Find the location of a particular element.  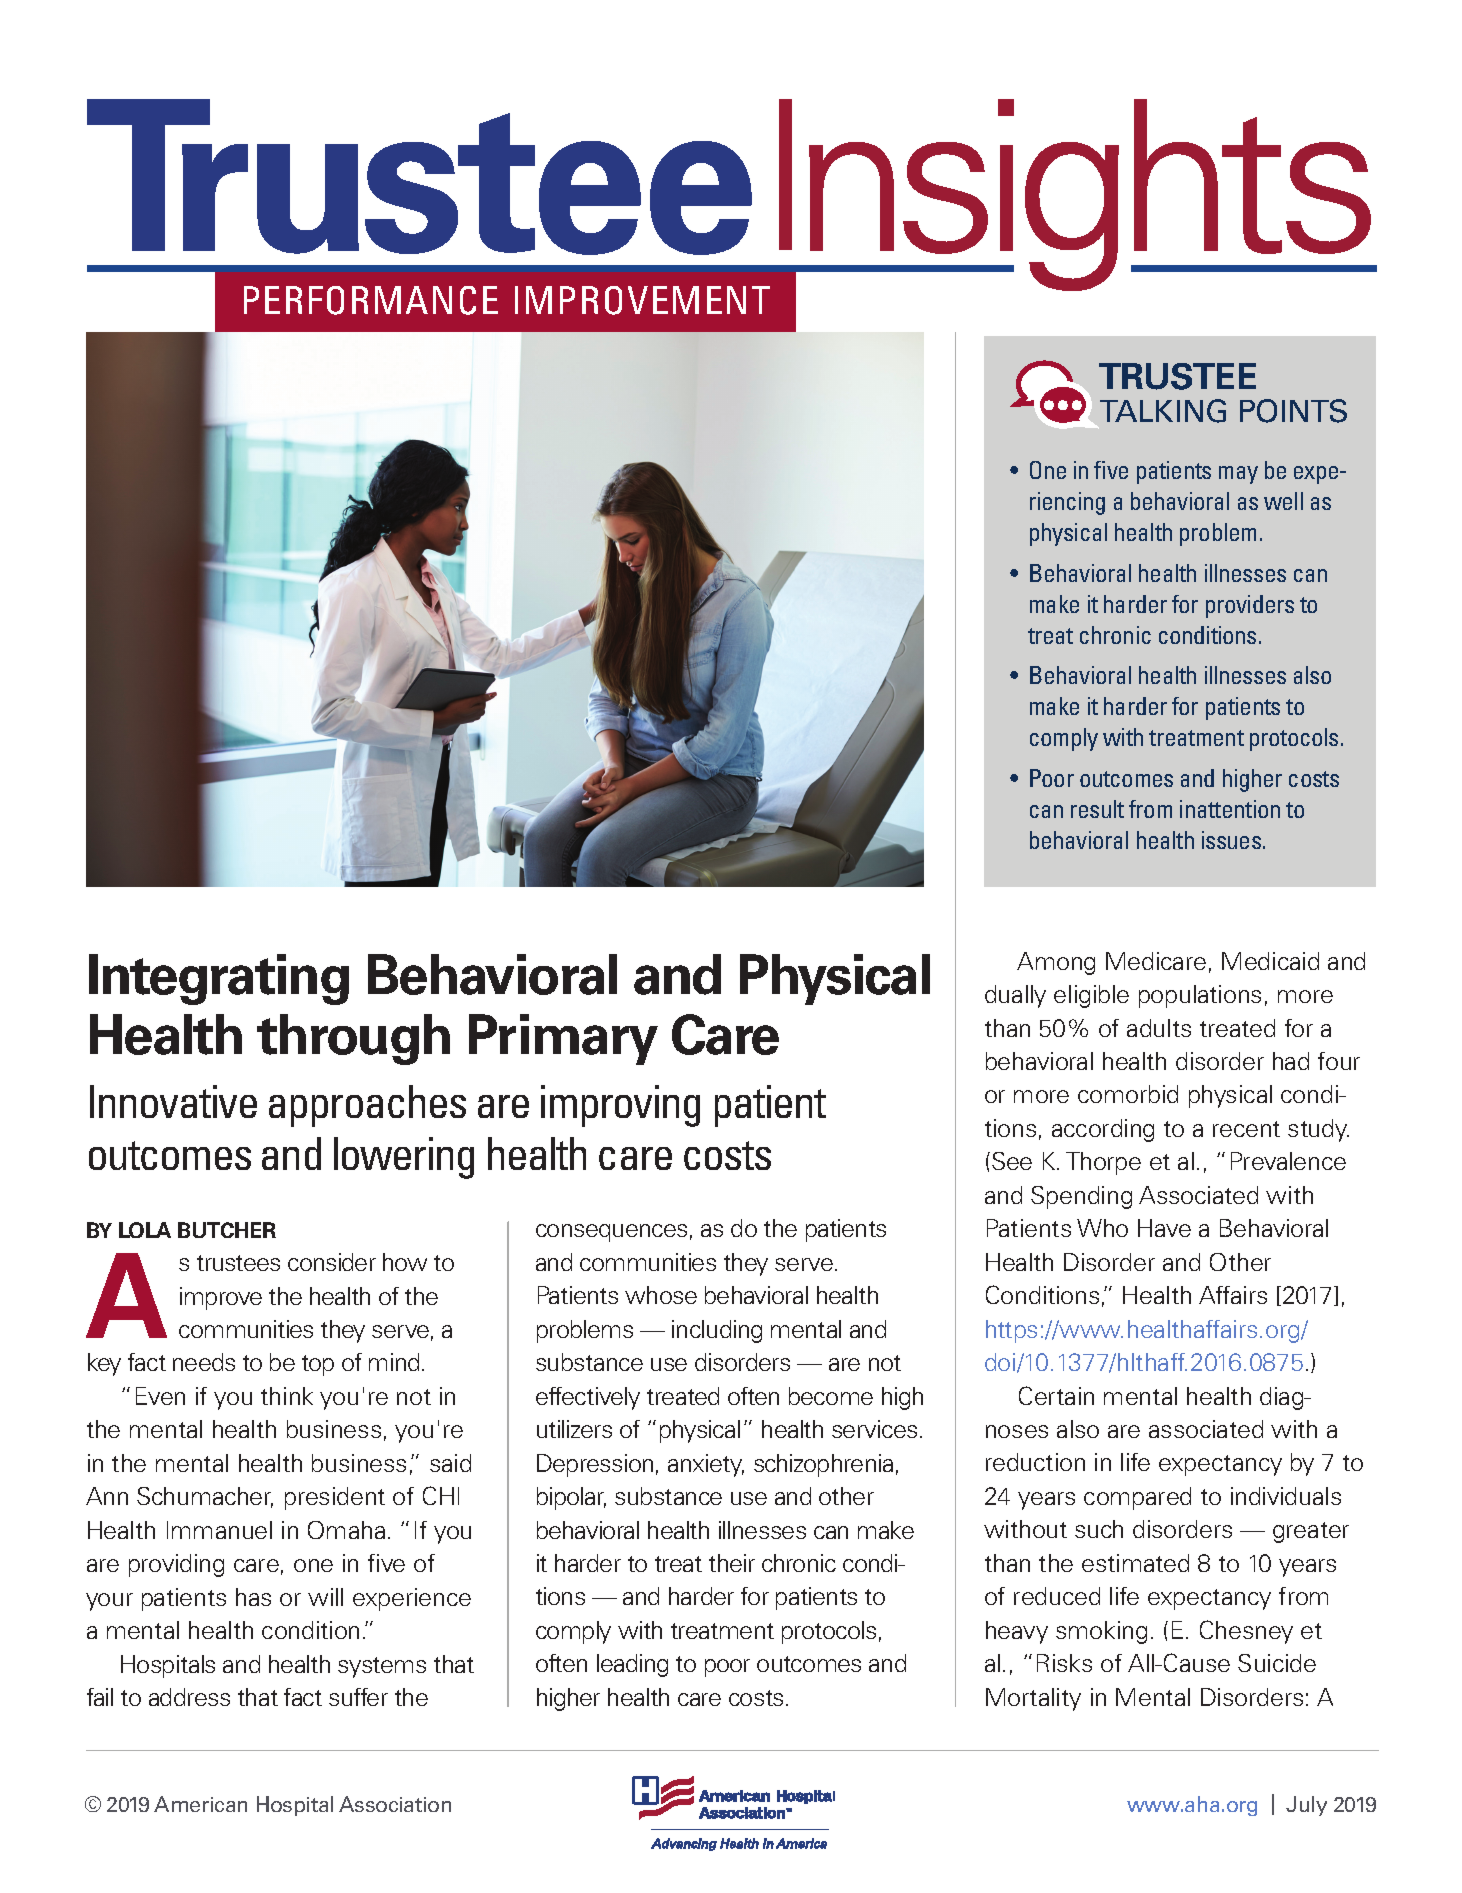

TALKING is located at coordinates (1163, 411).
